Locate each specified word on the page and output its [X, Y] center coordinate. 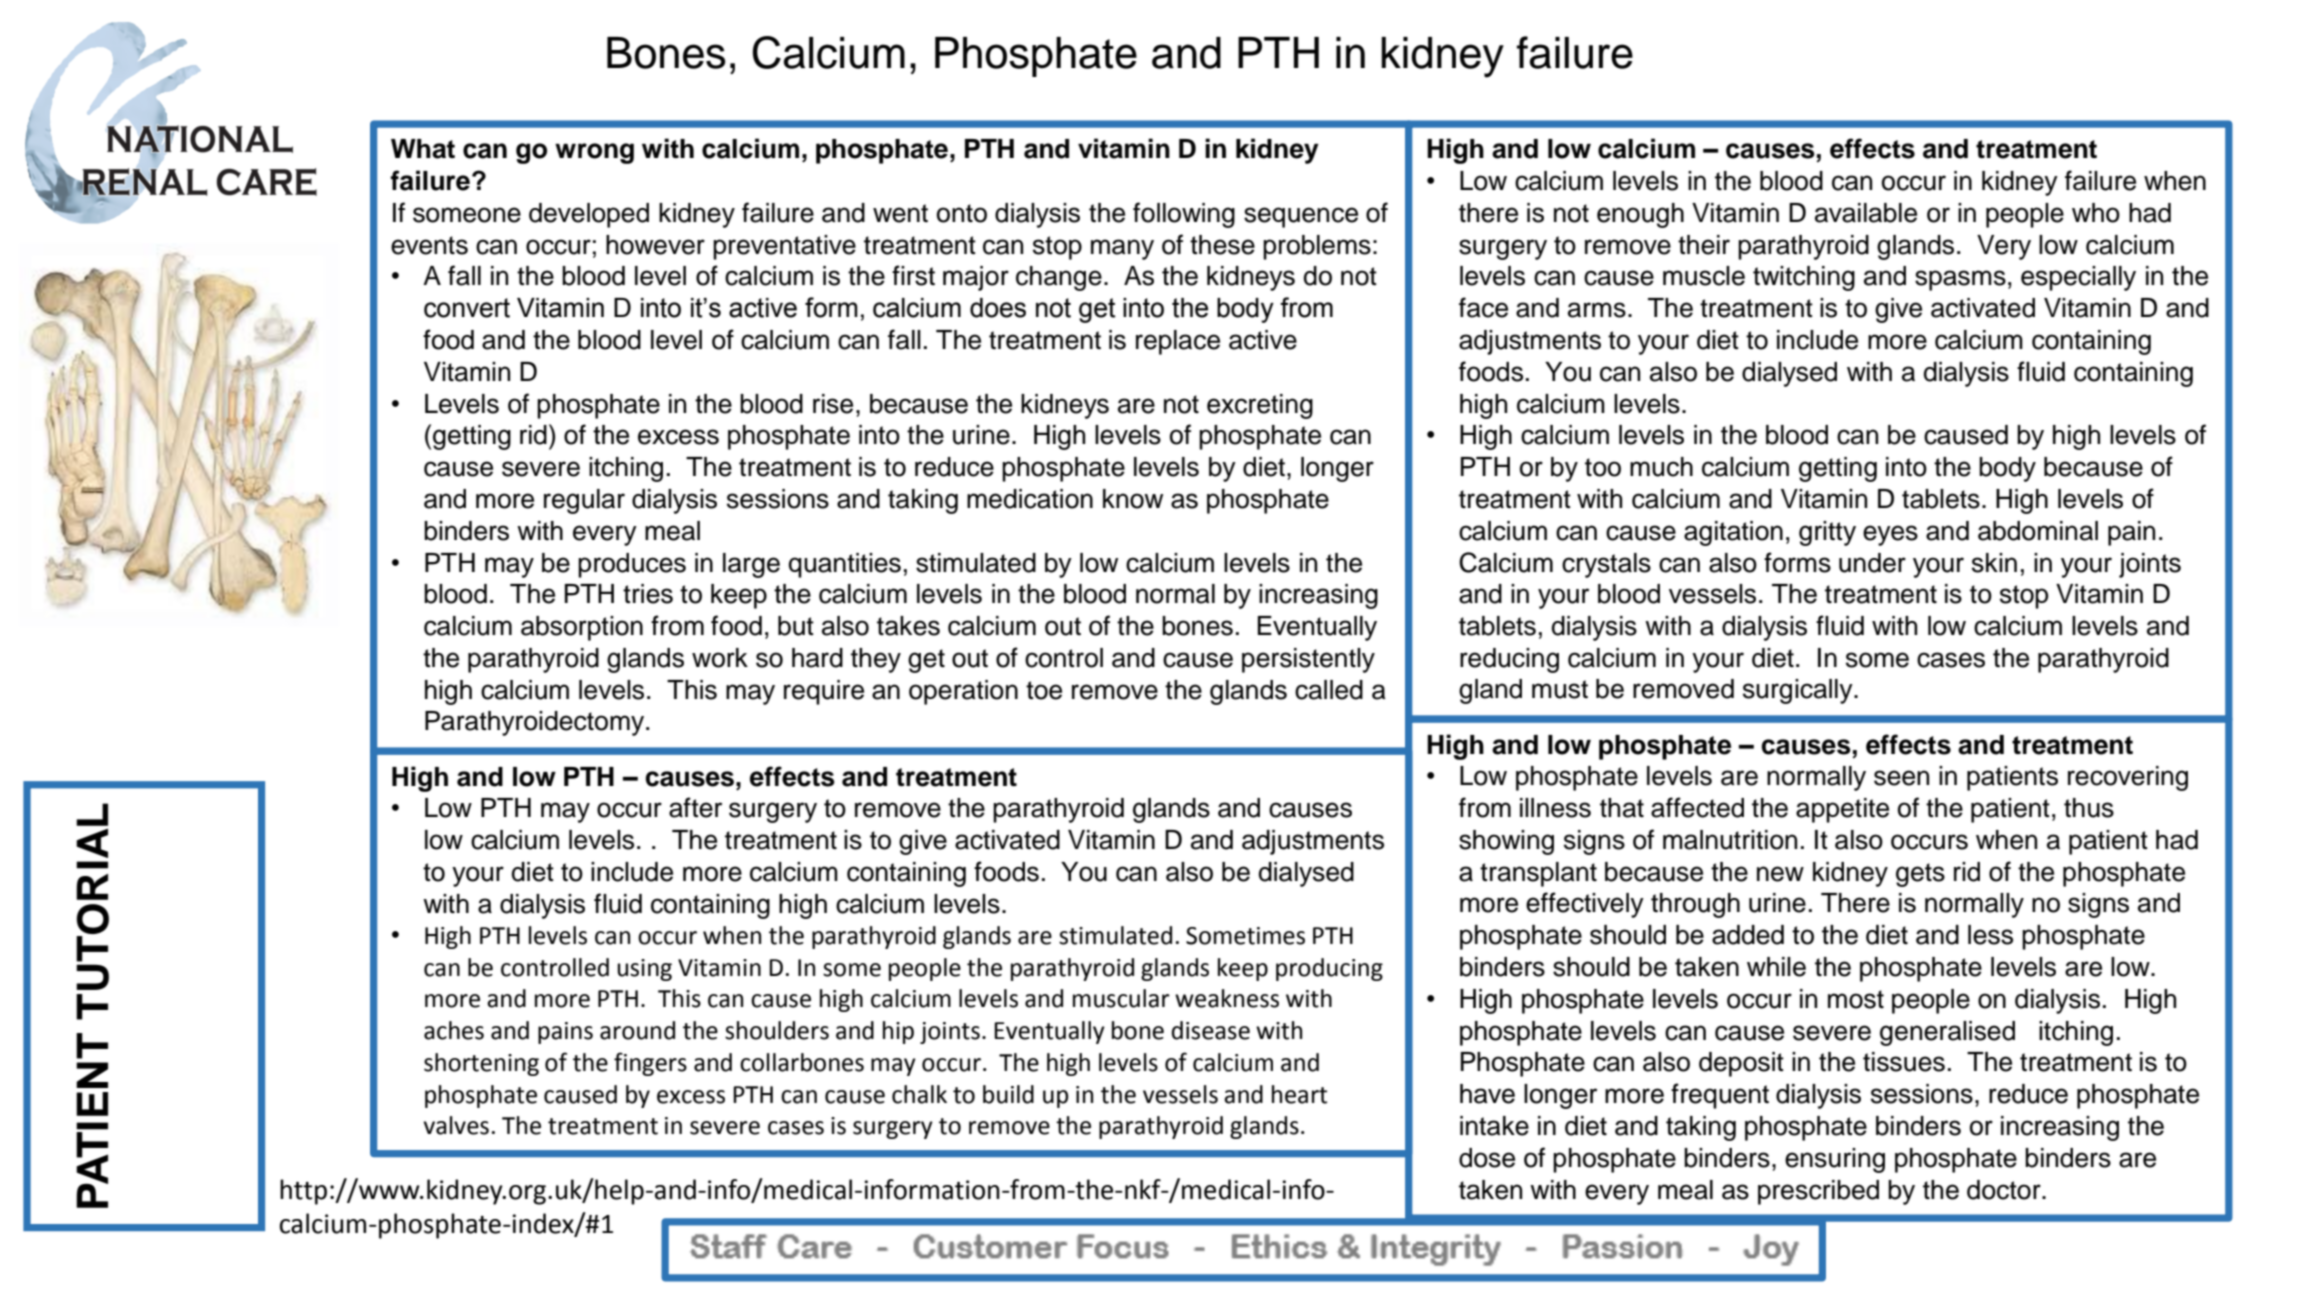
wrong [594, 153]
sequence [1301, 217]
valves [456, 1125]
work [720, 658]
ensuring [1835, 1160]
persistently [1308, 660]
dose [1487, 1158]
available [1866, 213]
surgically [1799, 691]
